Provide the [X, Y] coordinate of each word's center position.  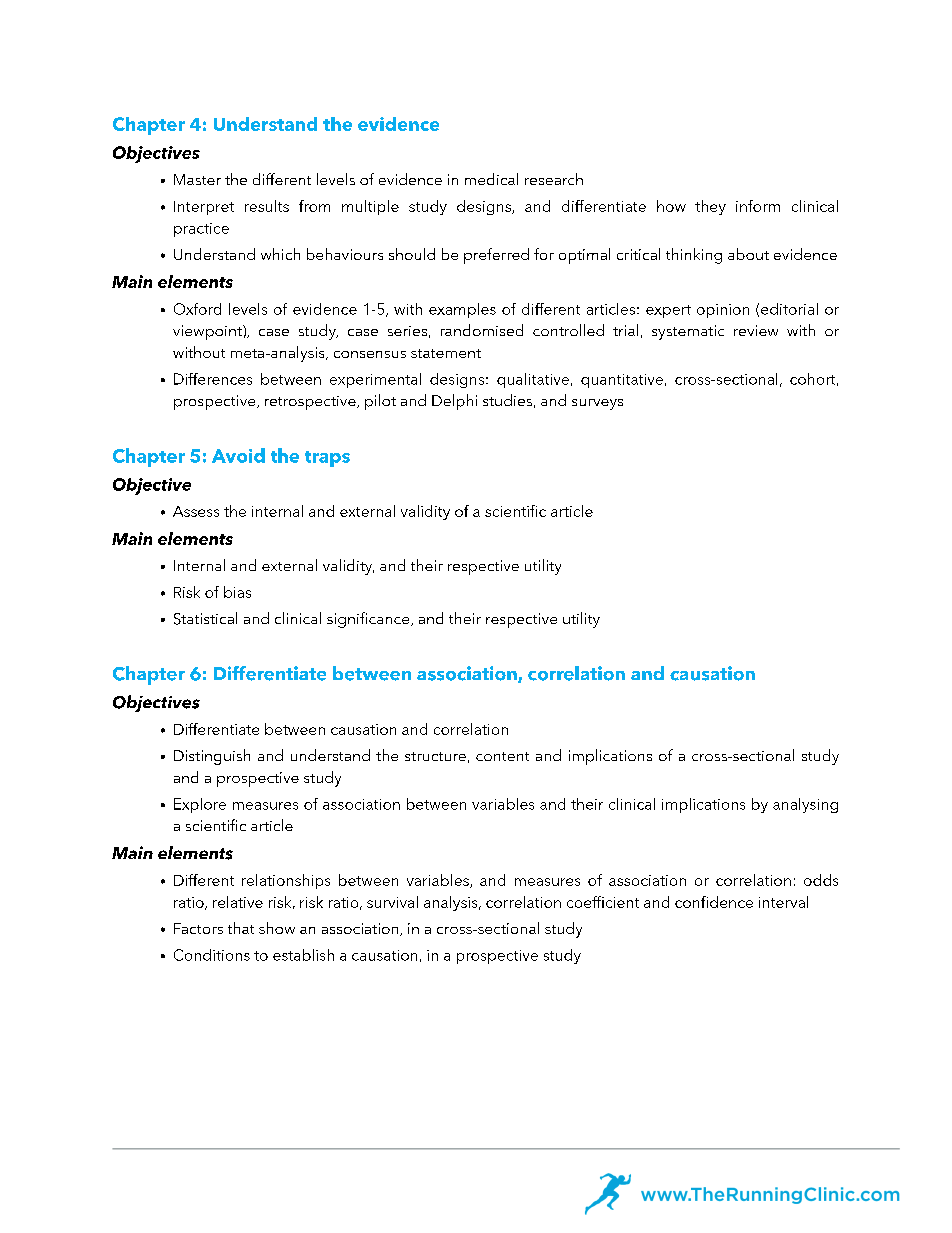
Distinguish [212, 757]
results [267, 206]
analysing [805, 805]
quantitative [622, 381]
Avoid [238, 455]
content [502, 756]
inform [758, 206]
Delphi [454, 402]
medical [491, 179]
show [277, 928]
